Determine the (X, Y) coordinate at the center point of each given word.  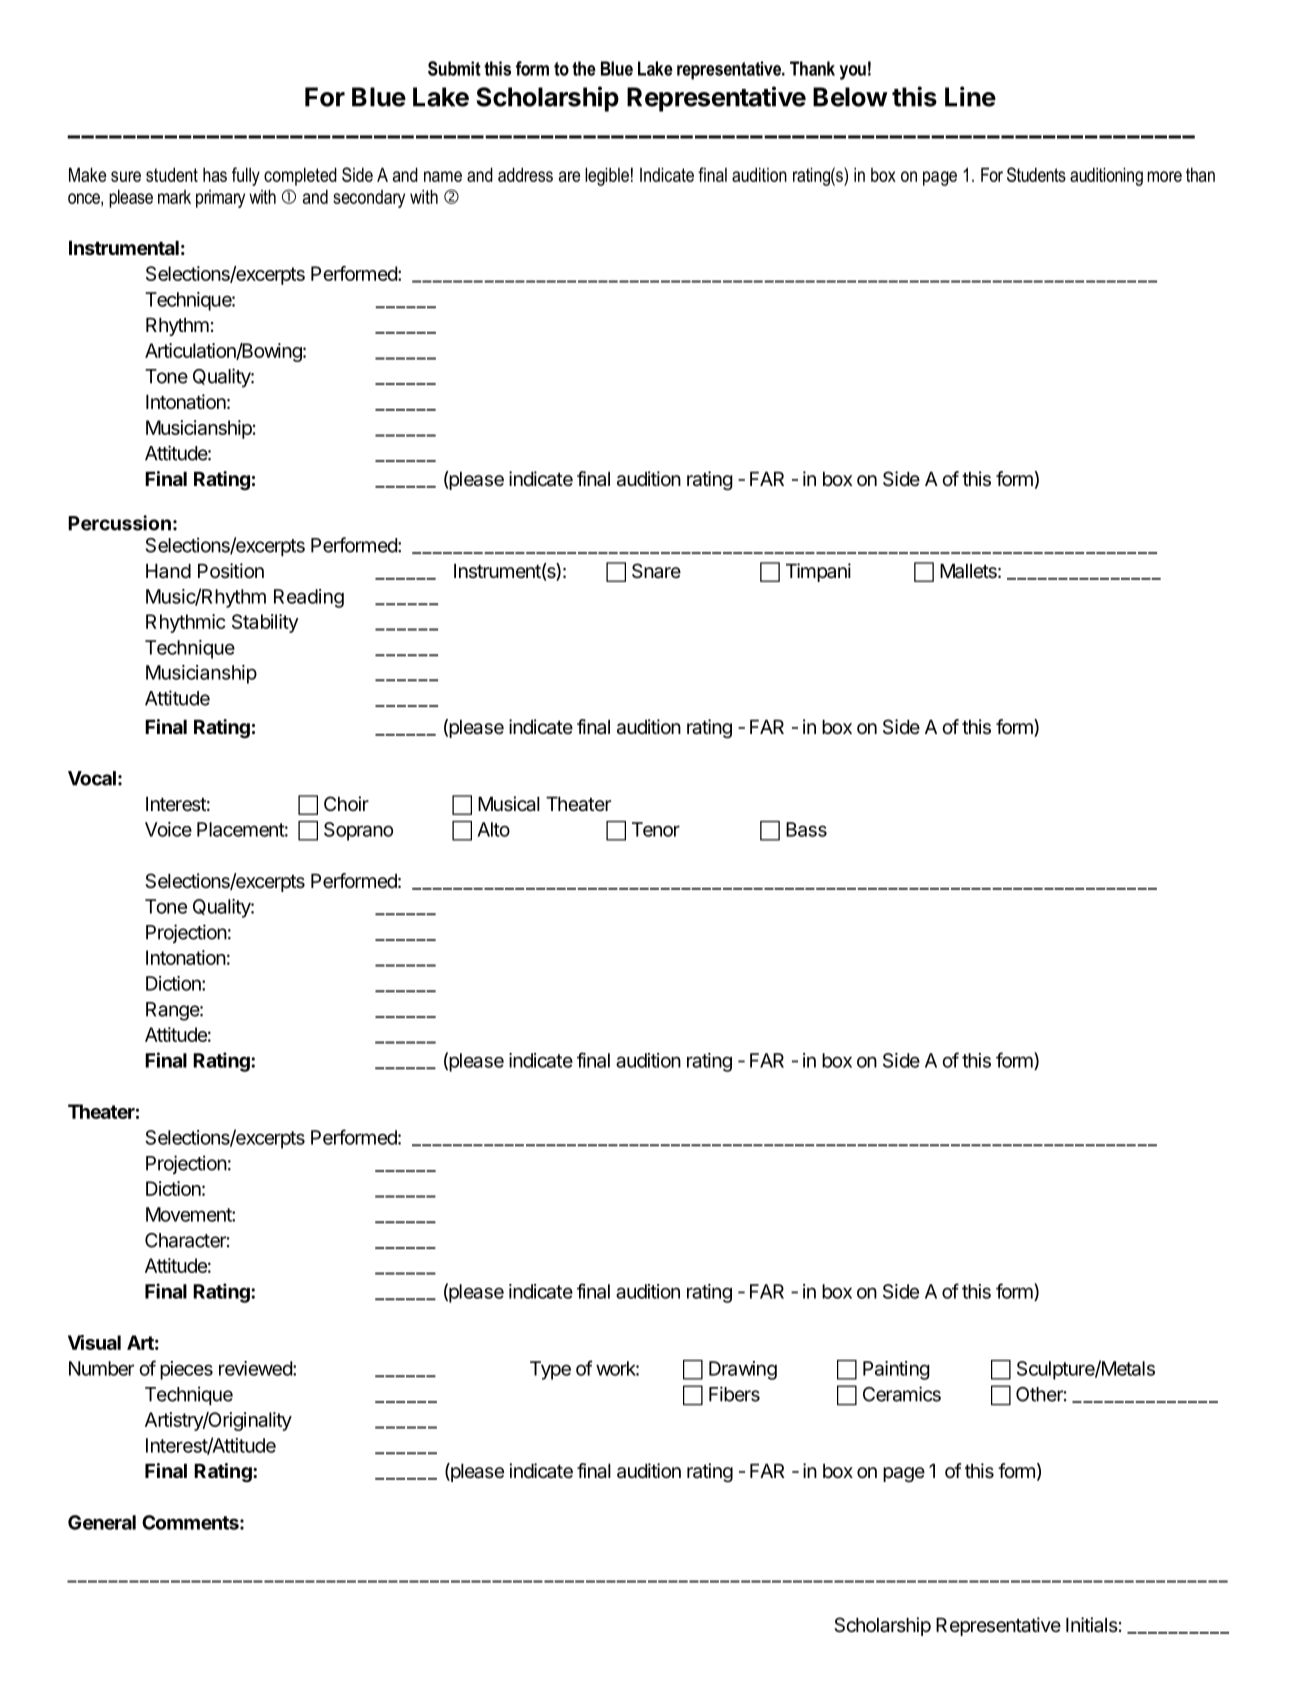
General (102, 1522)
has (215, 175)
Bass (806, 829)
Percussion (119, 523)
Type (550, 1370)
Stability (265, 623)
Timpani (818, 572)
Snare (656, 571)
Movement (189, 1214)
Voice (168, 829)
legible (607, 176)
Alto (493, 829)
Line (970, 96)
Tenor (656, 829)
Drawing (743, 1370)
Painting (896, 1370)
